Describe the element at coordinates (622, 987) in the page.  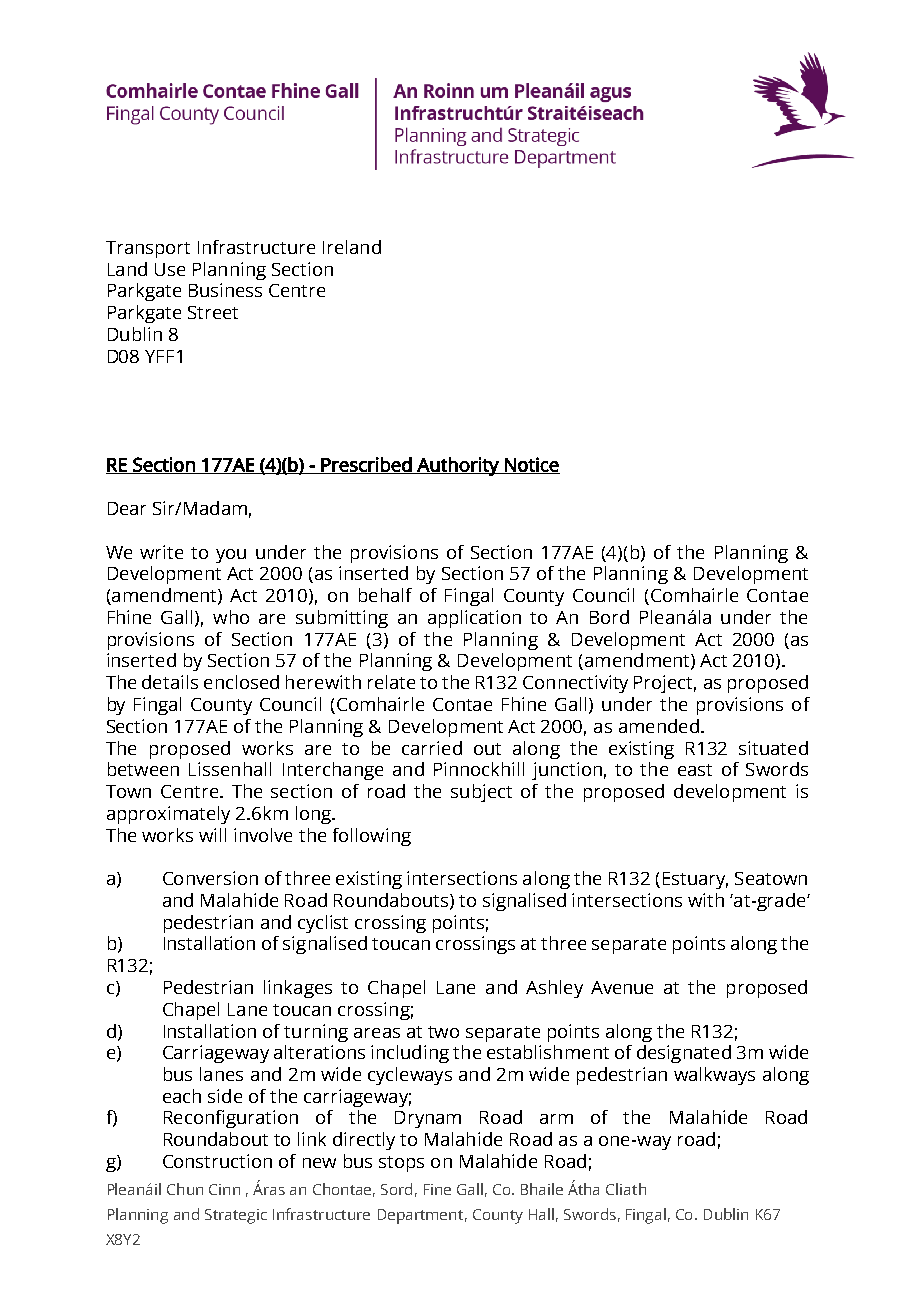
I see `Avenue` at that location.
